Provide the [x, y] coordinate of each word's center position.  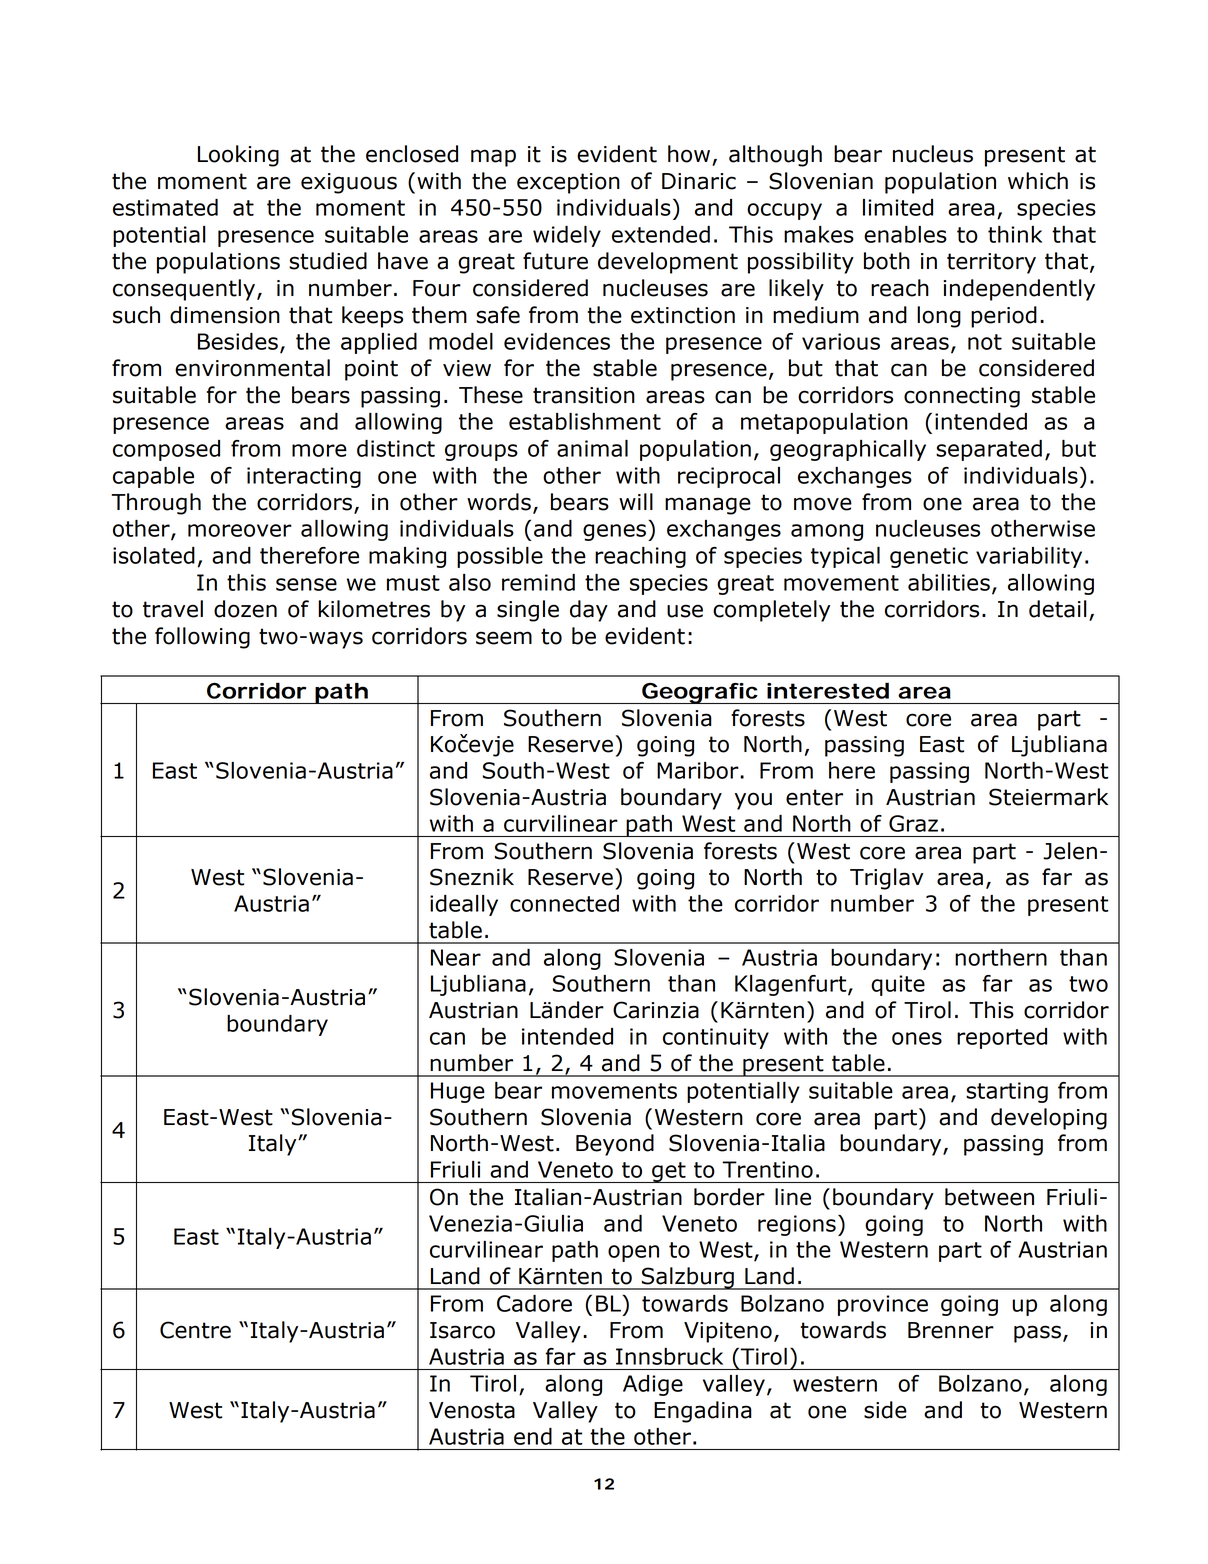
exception [568, 183]
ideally [464, 905]
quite [898, 985]
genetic [929, 557]
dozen [245, 609]
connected [564, 903]
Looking [238, 156]
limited [898, 207]
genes [616, 532]
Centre [195, 1330]
